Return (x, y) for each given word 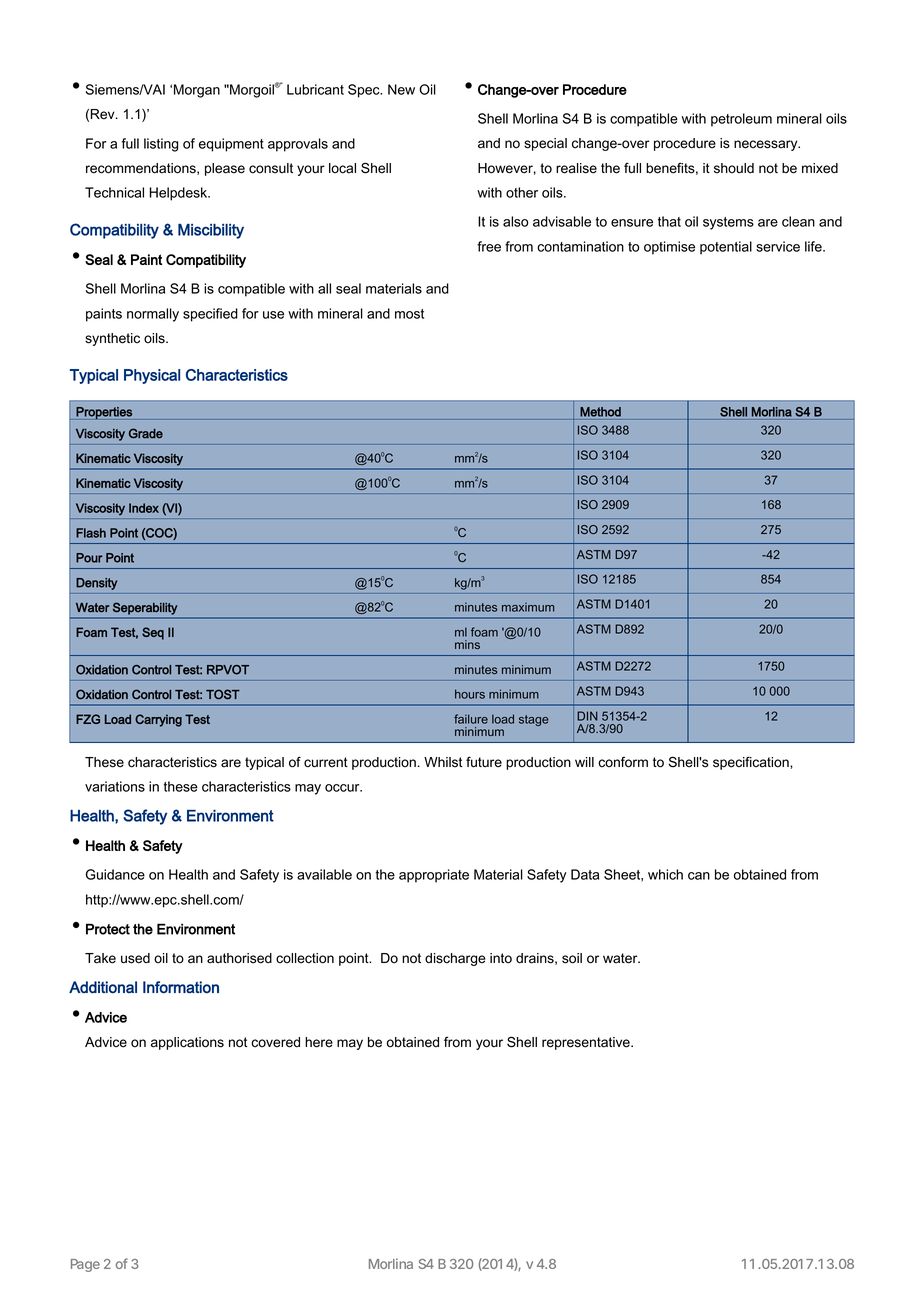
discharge (455, 959)
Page (85, 1265)
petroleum (741, 120)
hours (470, 694)
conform (623, 762)
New (401, 89)
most (409, 314)
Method (600, 412)
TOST (223, 694)
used (135, 958)
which (665, 874)
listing (161, 145)
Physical (152, 376)
